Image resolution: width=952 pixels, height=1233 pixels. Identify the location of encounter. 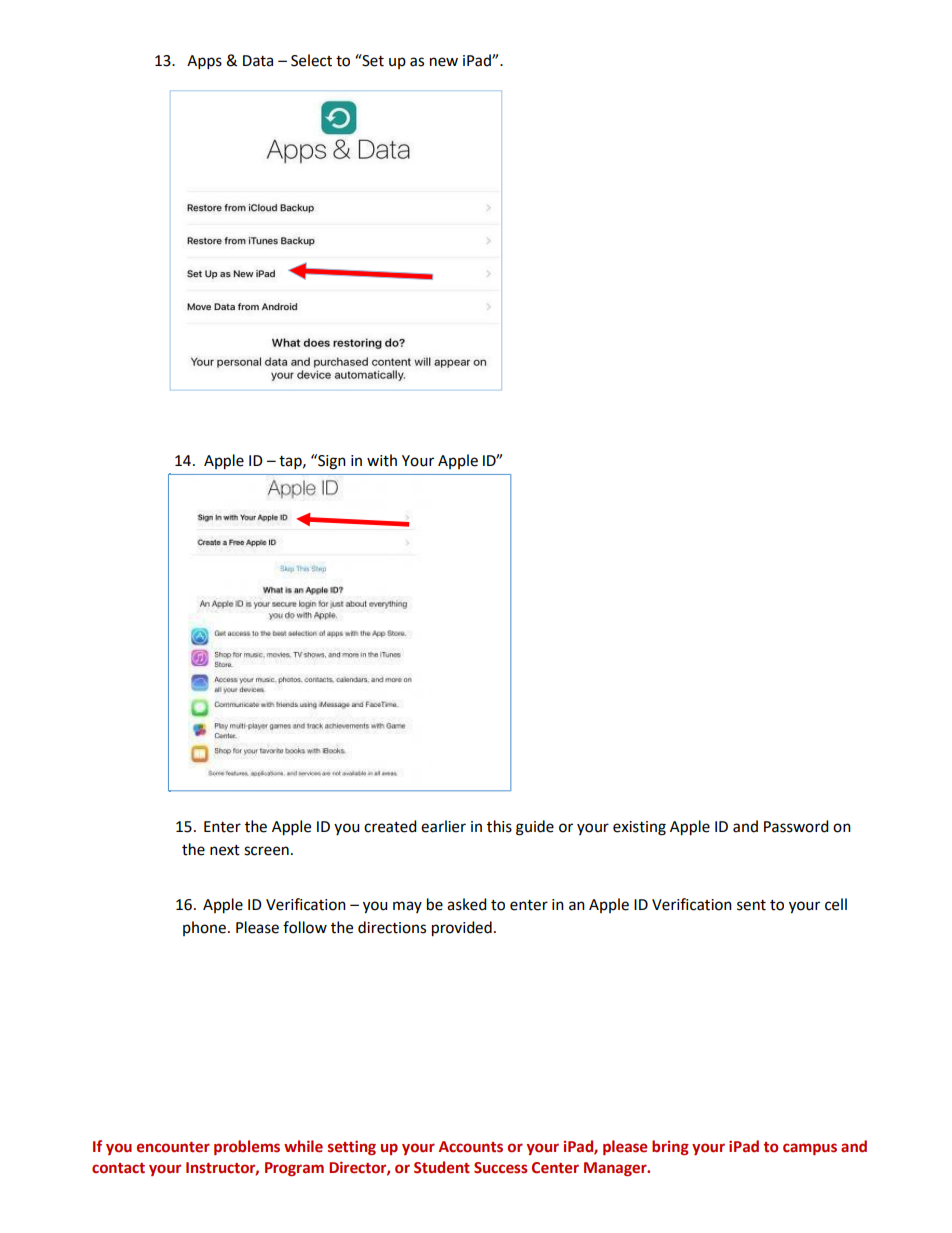
(173, 1147).
